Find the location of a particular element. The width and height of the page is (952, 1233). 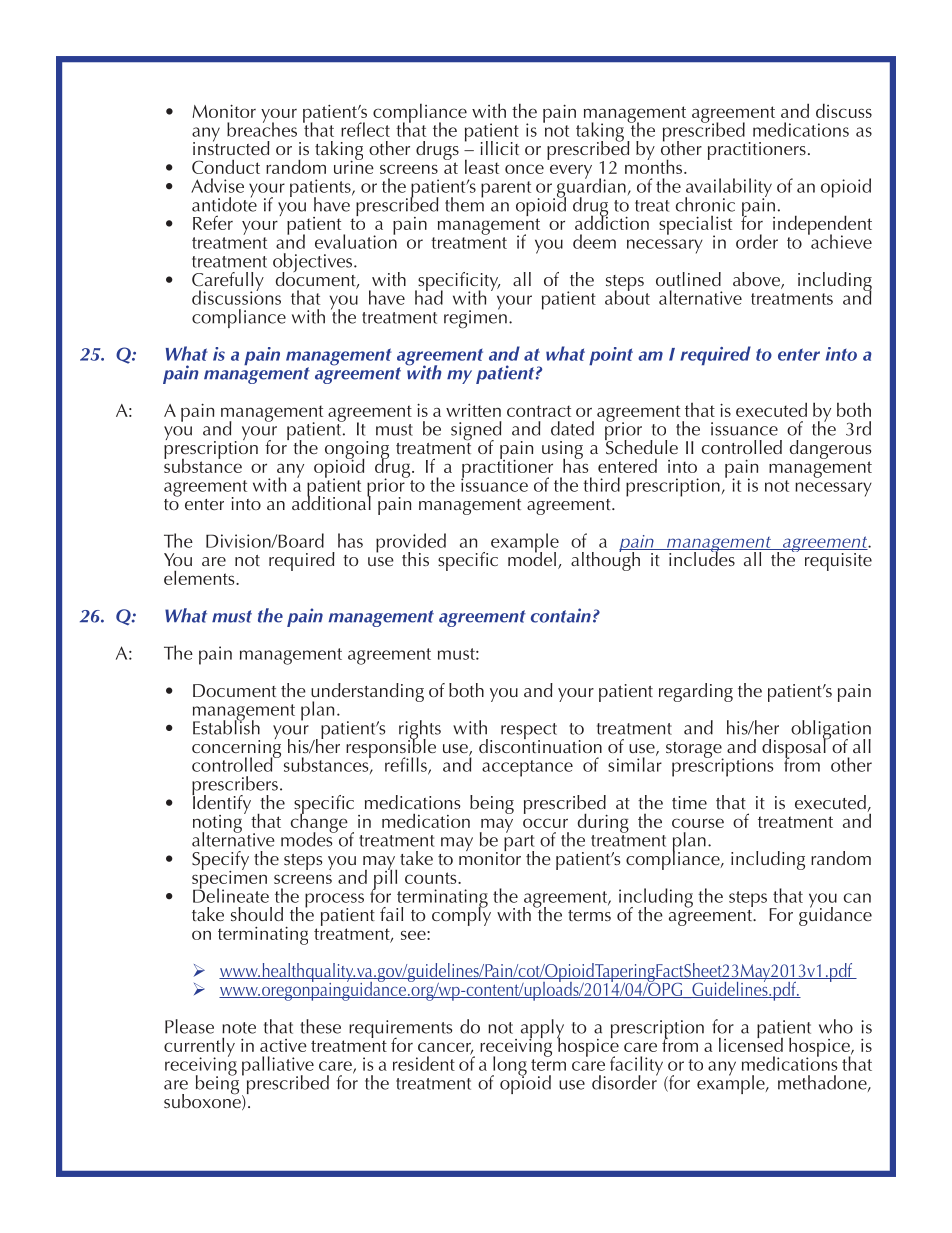

includes is located at coordinates (702, 557).
